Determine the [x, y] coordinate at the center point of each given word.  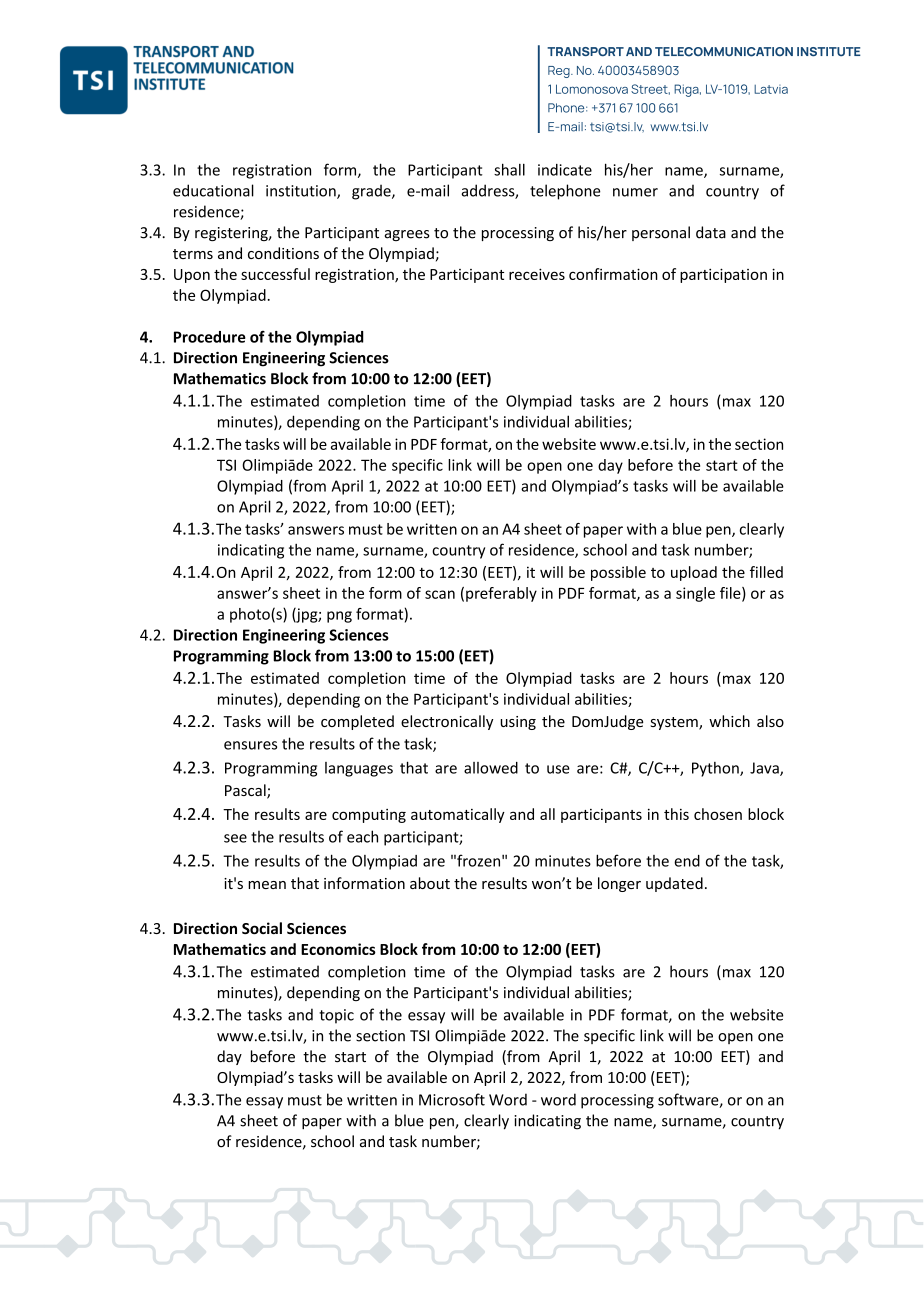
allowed [491, 768]
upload [694, 573]
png [339, 617]
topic [336, 1016]
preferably [501, 594]
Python [716, 769]
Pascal [246, 791]
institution [302, 192]
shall [509, 169]
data [711, 232]
